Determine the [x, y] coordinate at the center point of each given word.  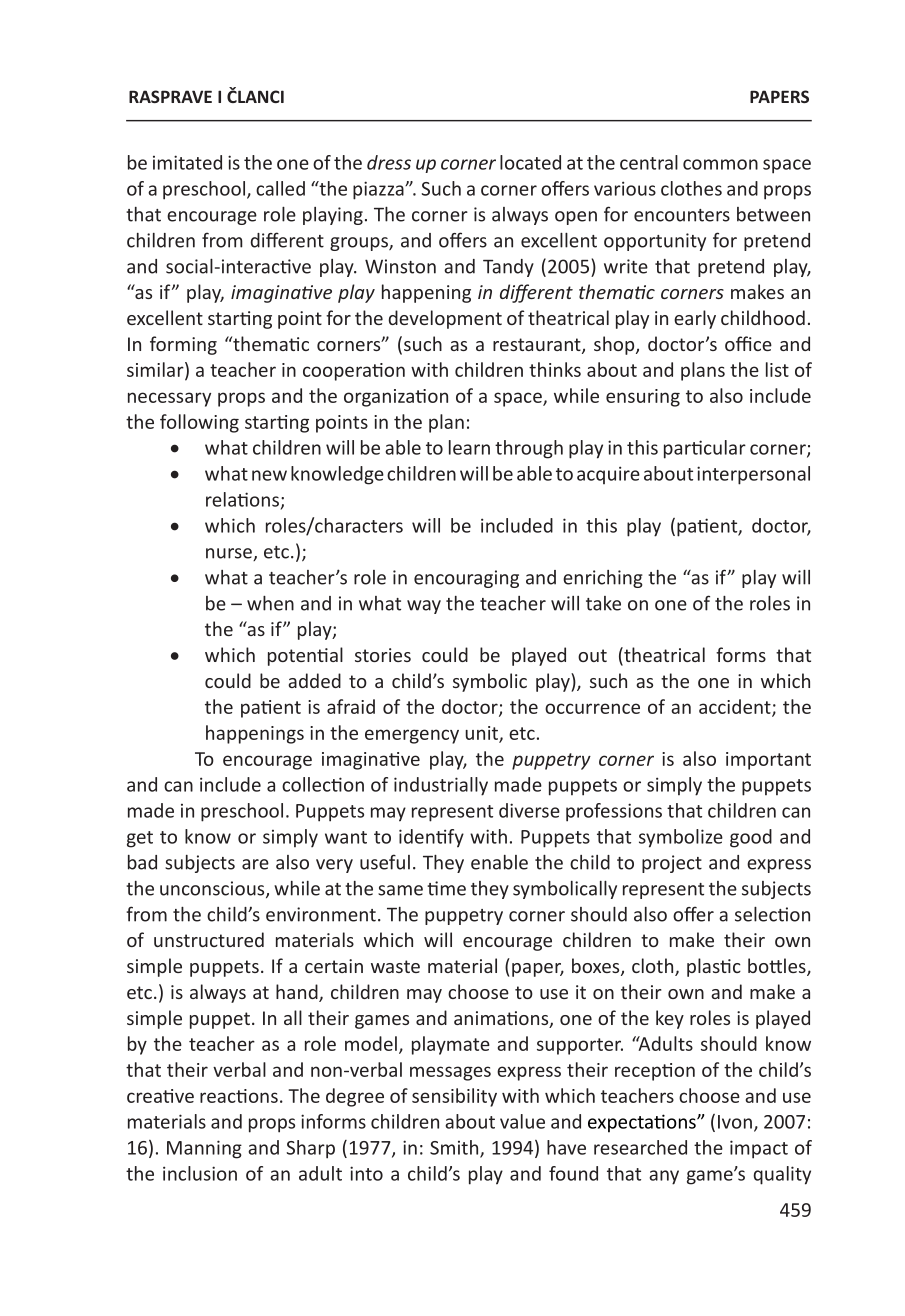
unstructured [209, 939]
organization [396, 398]
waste [395, 966]
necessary [169, 399]
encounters [682, 215]
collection [323, 784]
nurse [230, 554]
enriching [603, 579]
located [530, 162]
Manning [204, 1149]
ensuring [643, 398]
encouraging [466, 579]
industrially [441, 786]
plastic [714, 967]
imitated [187, 162]
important [768, 761]
